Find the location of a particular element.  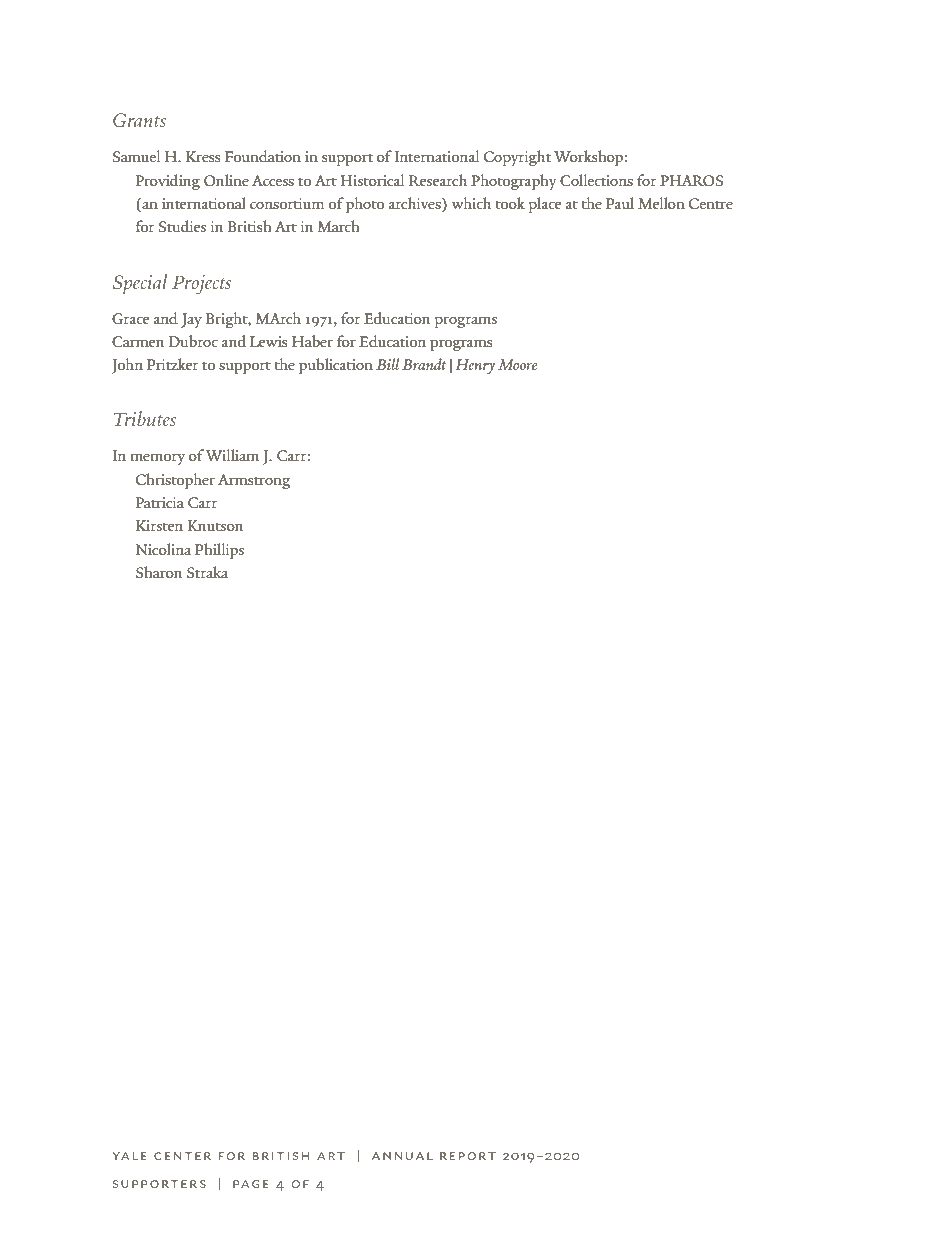

Phillips is located at coordinates (219, 551).
